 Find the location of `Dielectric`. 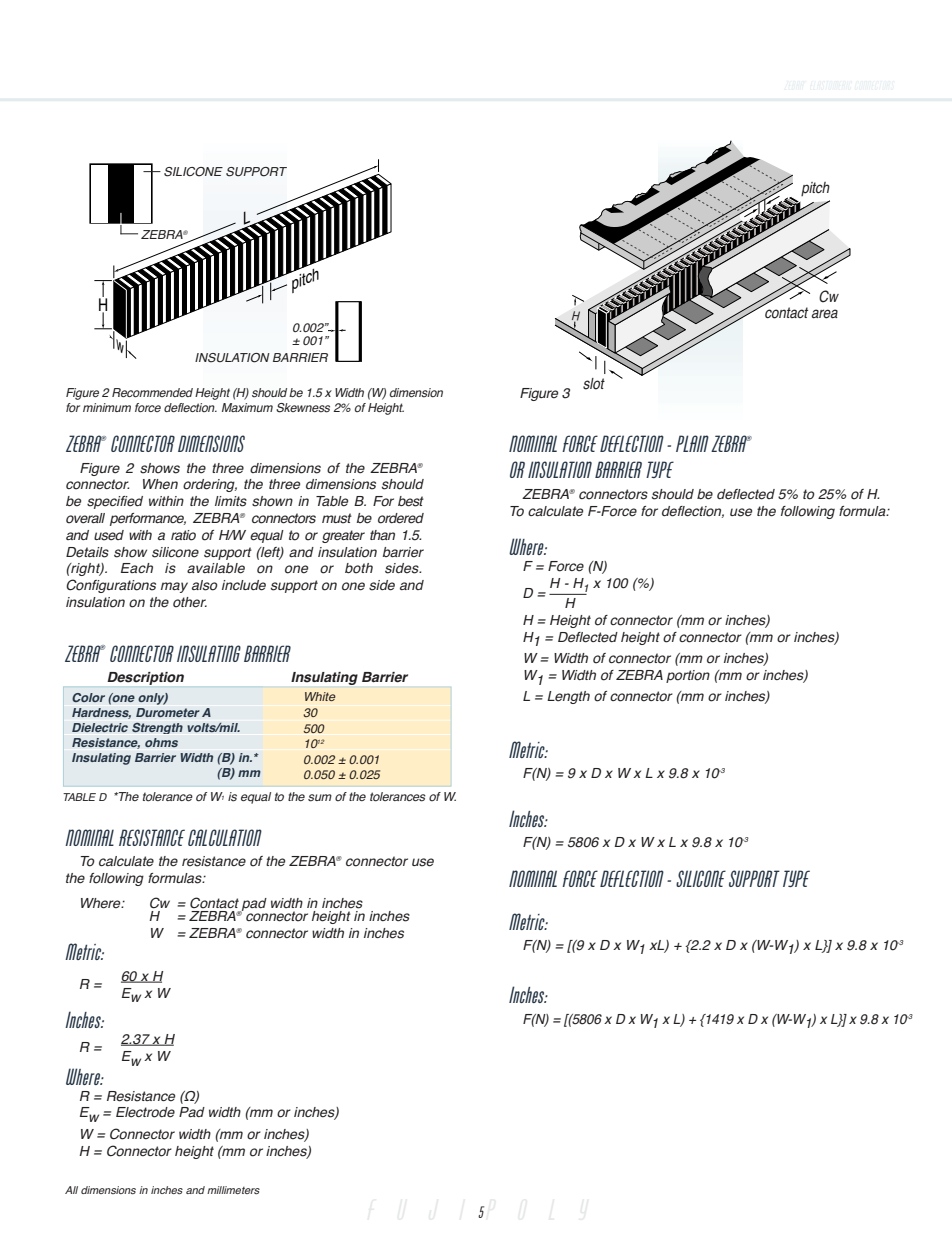

Dielectric is located at coordinates (100, 727).
